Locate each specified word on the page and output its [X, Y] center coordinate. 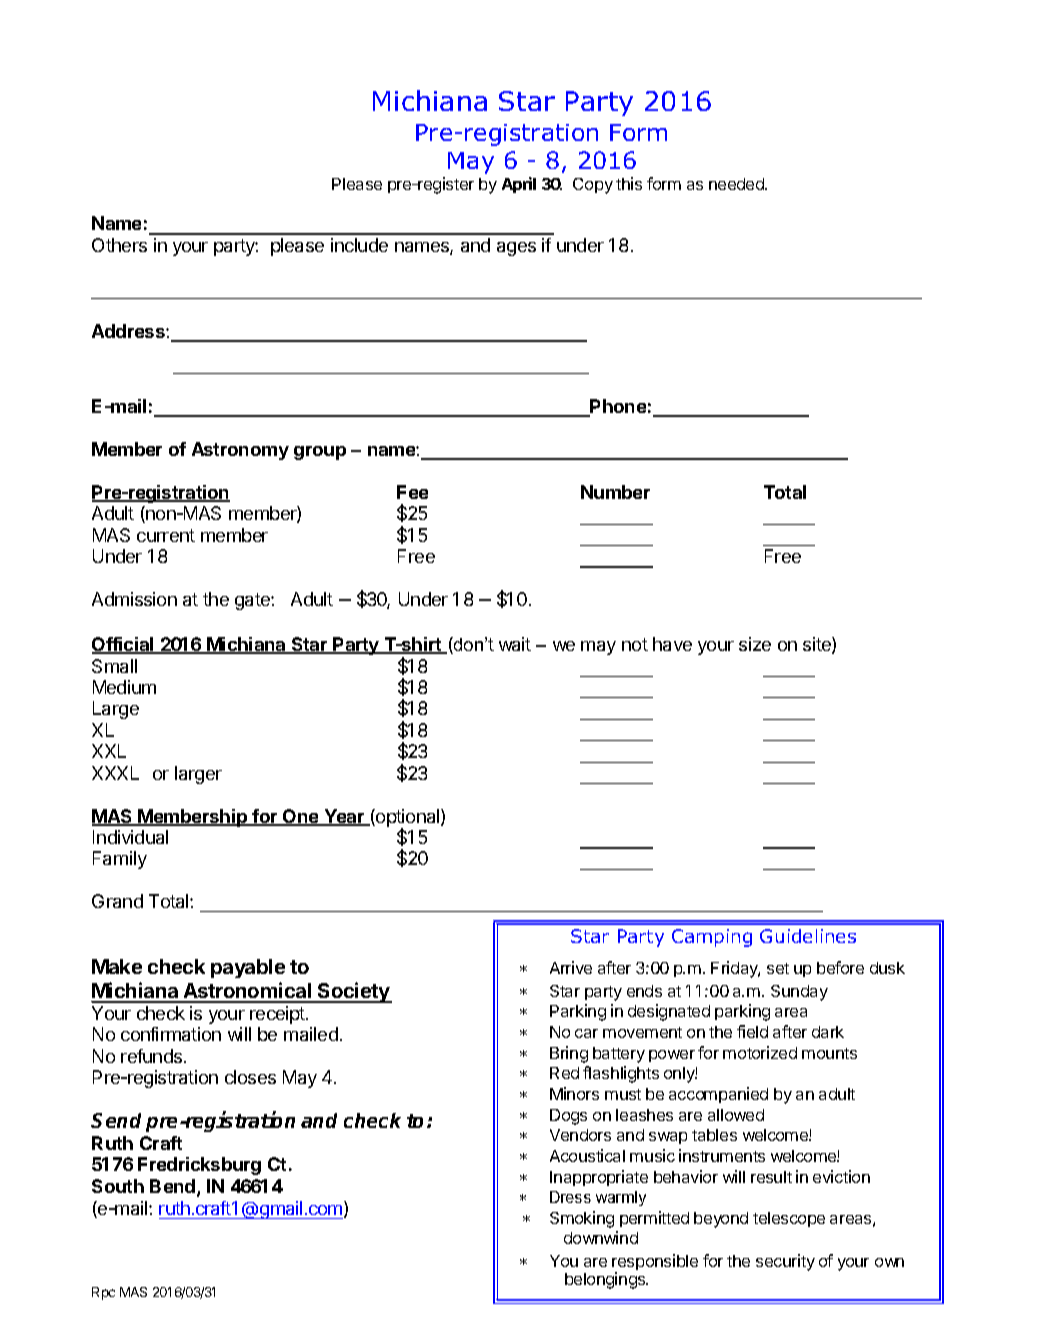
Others [119, 245]
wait [515, 644]
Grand [117, 901]
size [755, 644]
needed [737, 184]
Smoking [582, 1219]
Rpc [103, 1293]
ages [516, 249]
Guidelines [808, 936]
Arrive [571, 967]
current [166, 535]
